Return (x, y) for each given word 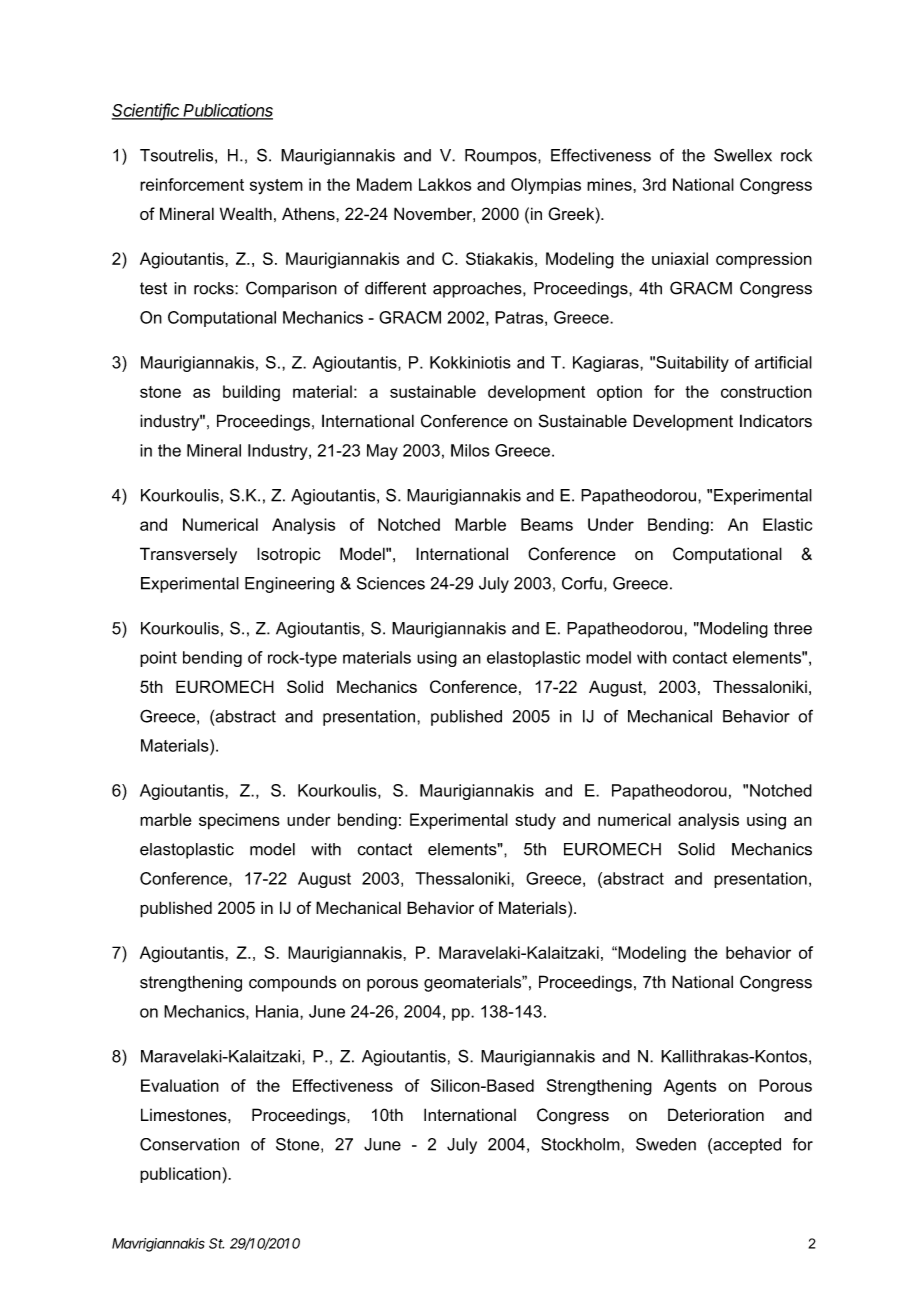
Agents (690, 1087)
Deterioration (716, 1115)
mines (610, 184)
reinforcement (192, 184)
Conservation (189, 1144)
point (158, 659)
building (251, 393)
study (535, 821)
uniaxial (680, 258)
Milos (470, 450)
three (793, 628)
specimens (239, 821)
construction (766, 391)
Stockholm (580, 1144)
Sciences (391, 583)
